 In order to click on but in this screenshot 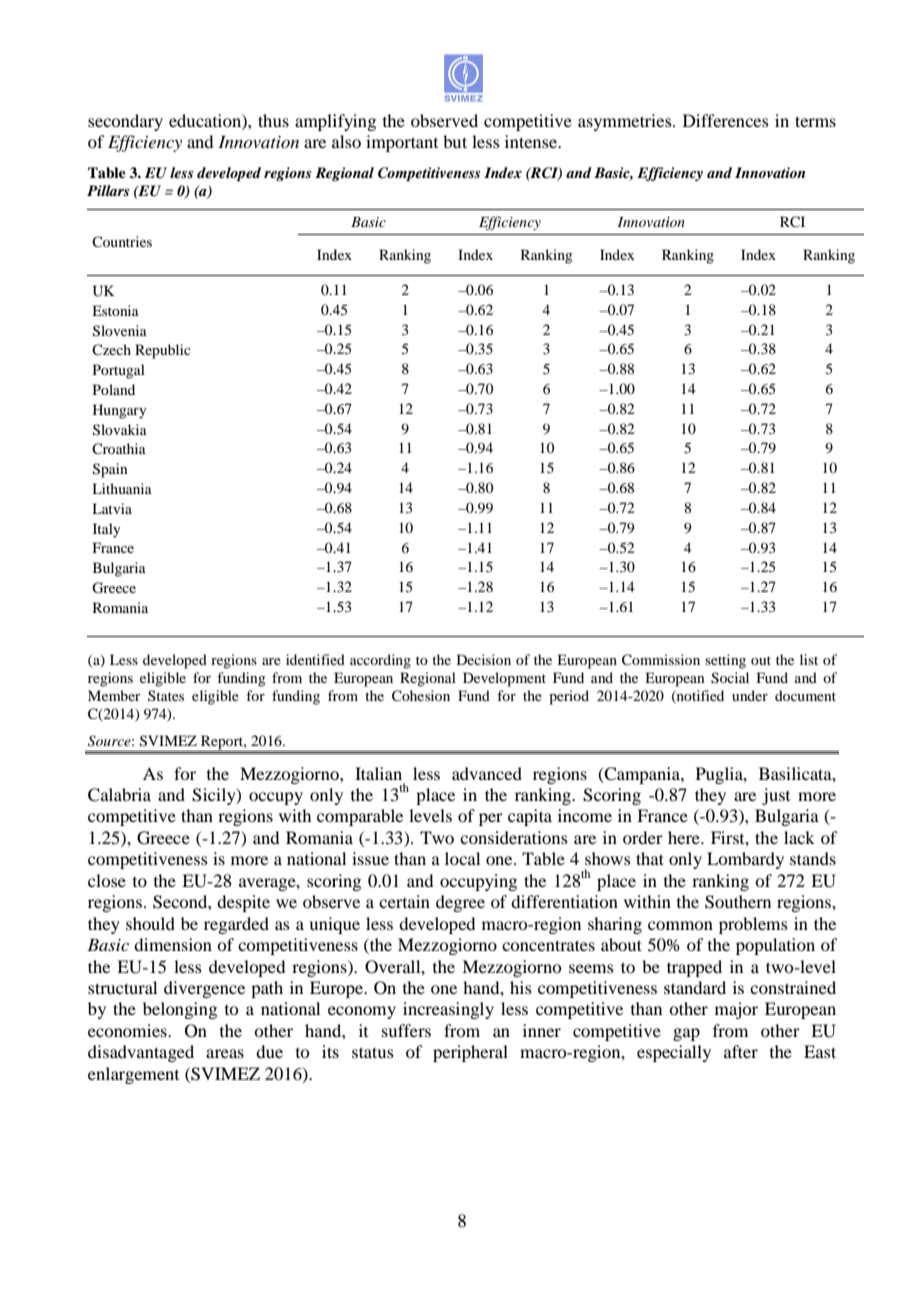, I will do `click(455, 141)`.
